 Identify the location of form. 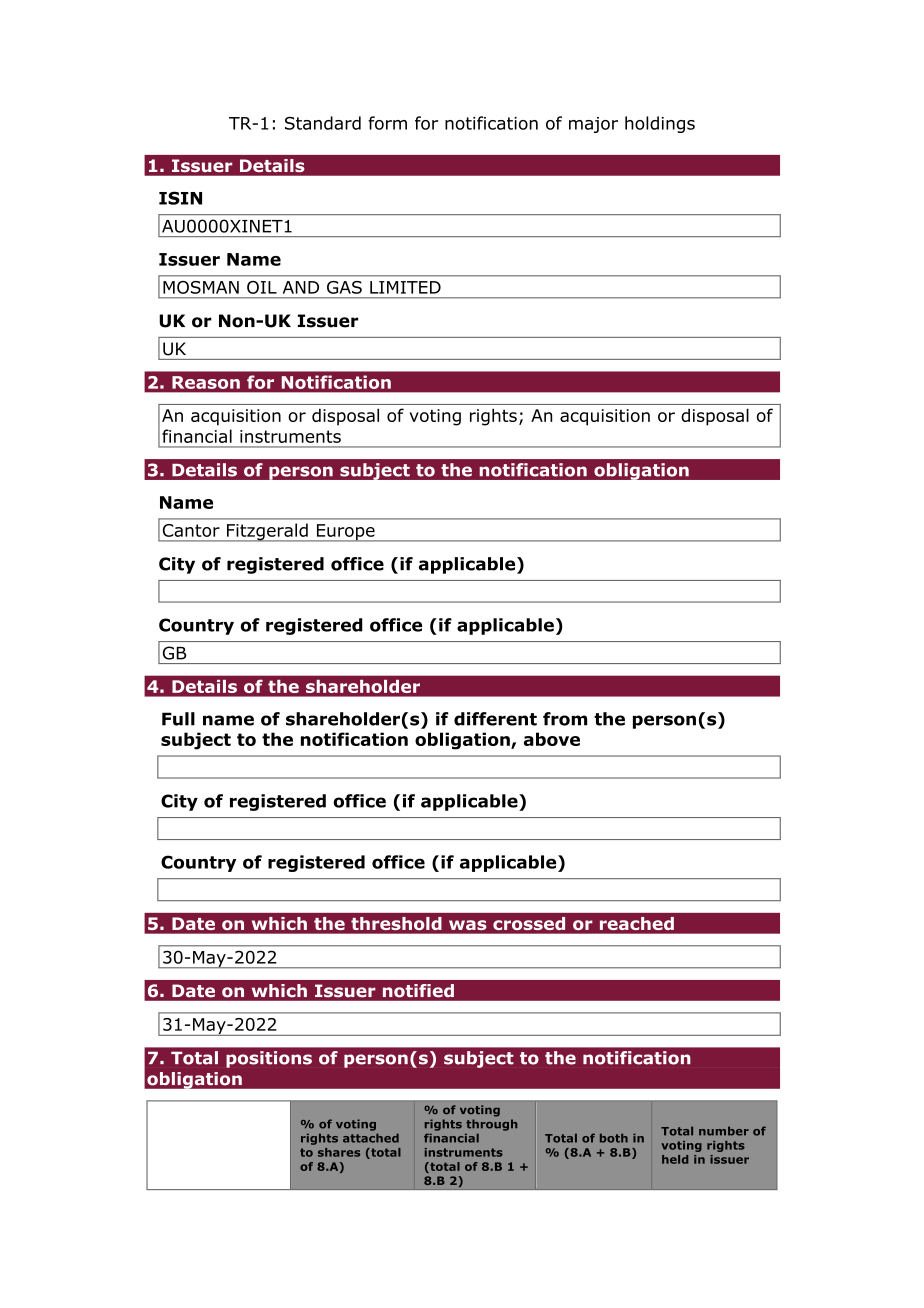
(387, 123).
